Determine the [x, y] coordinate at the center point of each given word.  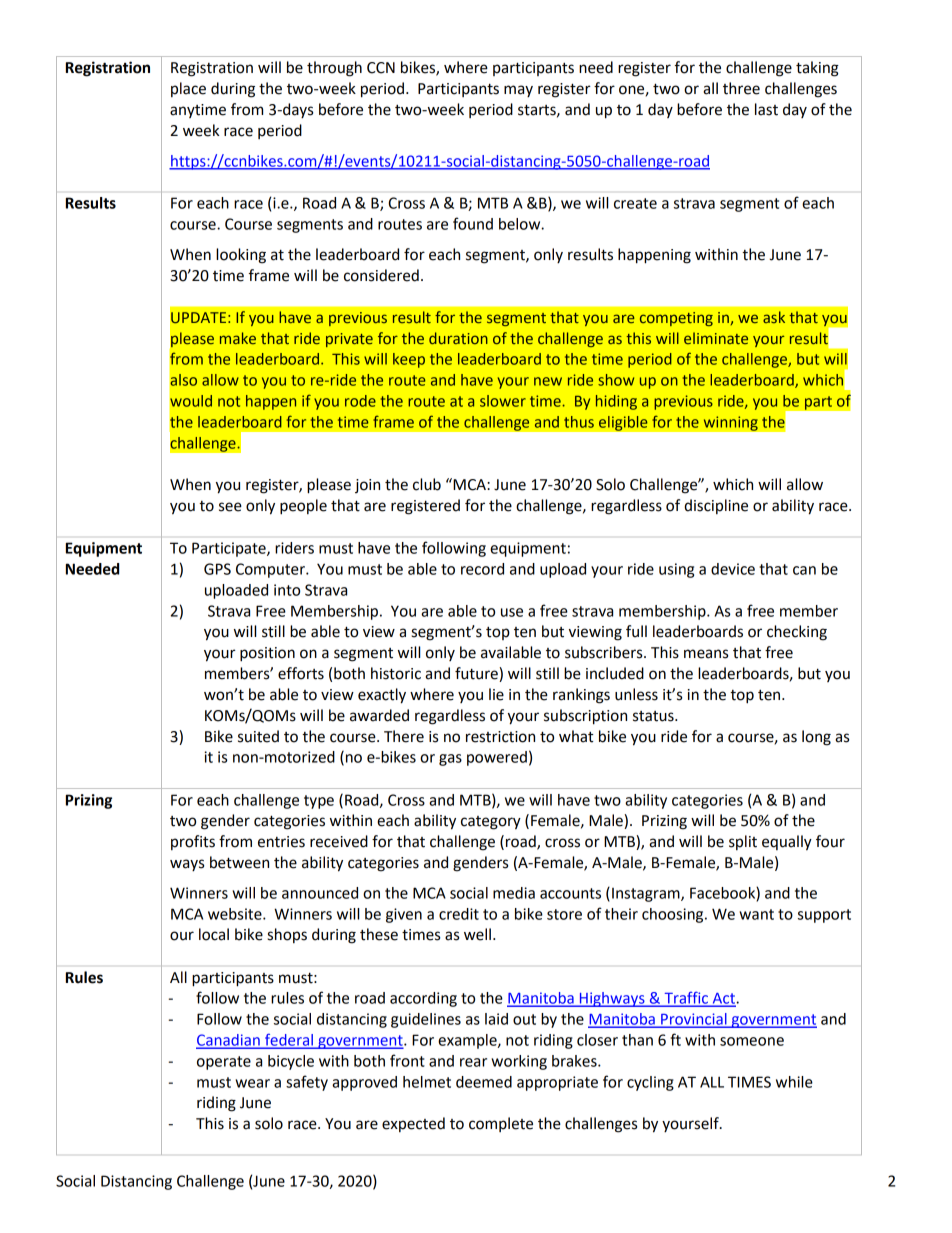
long [816, 738]
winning [730, 423]
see [230, 507]
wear [252, 1083]
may [518, 91]
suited [258, 736]
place [188, 89]
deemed [484, 1082]
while [794, 1082]
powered [497, 758]
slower [503, 401]
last [766, 109]
